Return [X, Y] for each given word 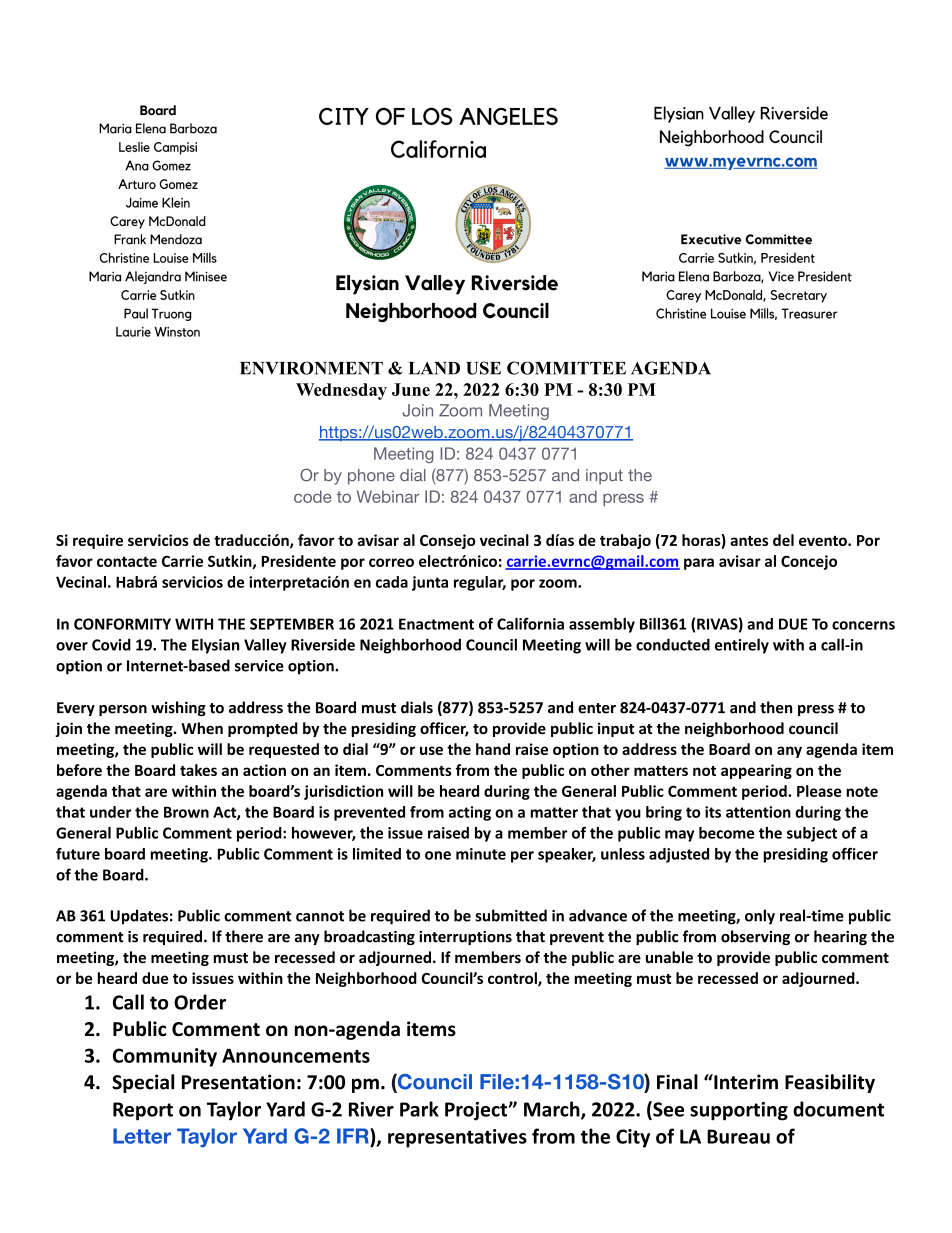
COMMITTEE [566, 368]
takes [198, 770]
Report [143, 1111]
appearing [756, 771]
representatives [457, 1138]
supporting [739, 1111]
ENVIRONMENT [311, 368]
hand [493, 749]
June [411, 389]
